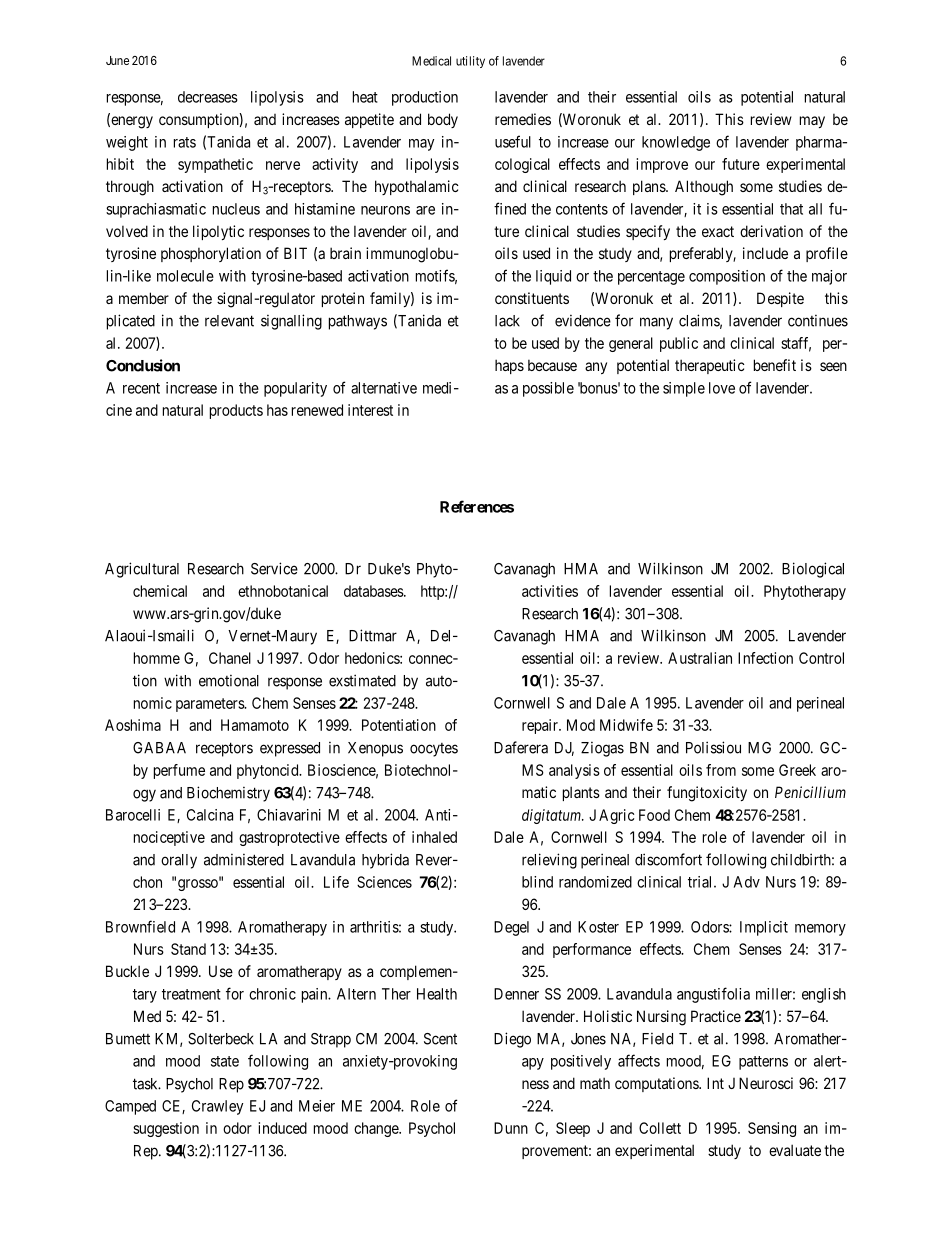 Image resolution: width=952 pixels, height=1233 pixels. What do you see at coordinates (434, 837) in the screenshot?
I see `inhaled` at bounding box center [434, 837].
